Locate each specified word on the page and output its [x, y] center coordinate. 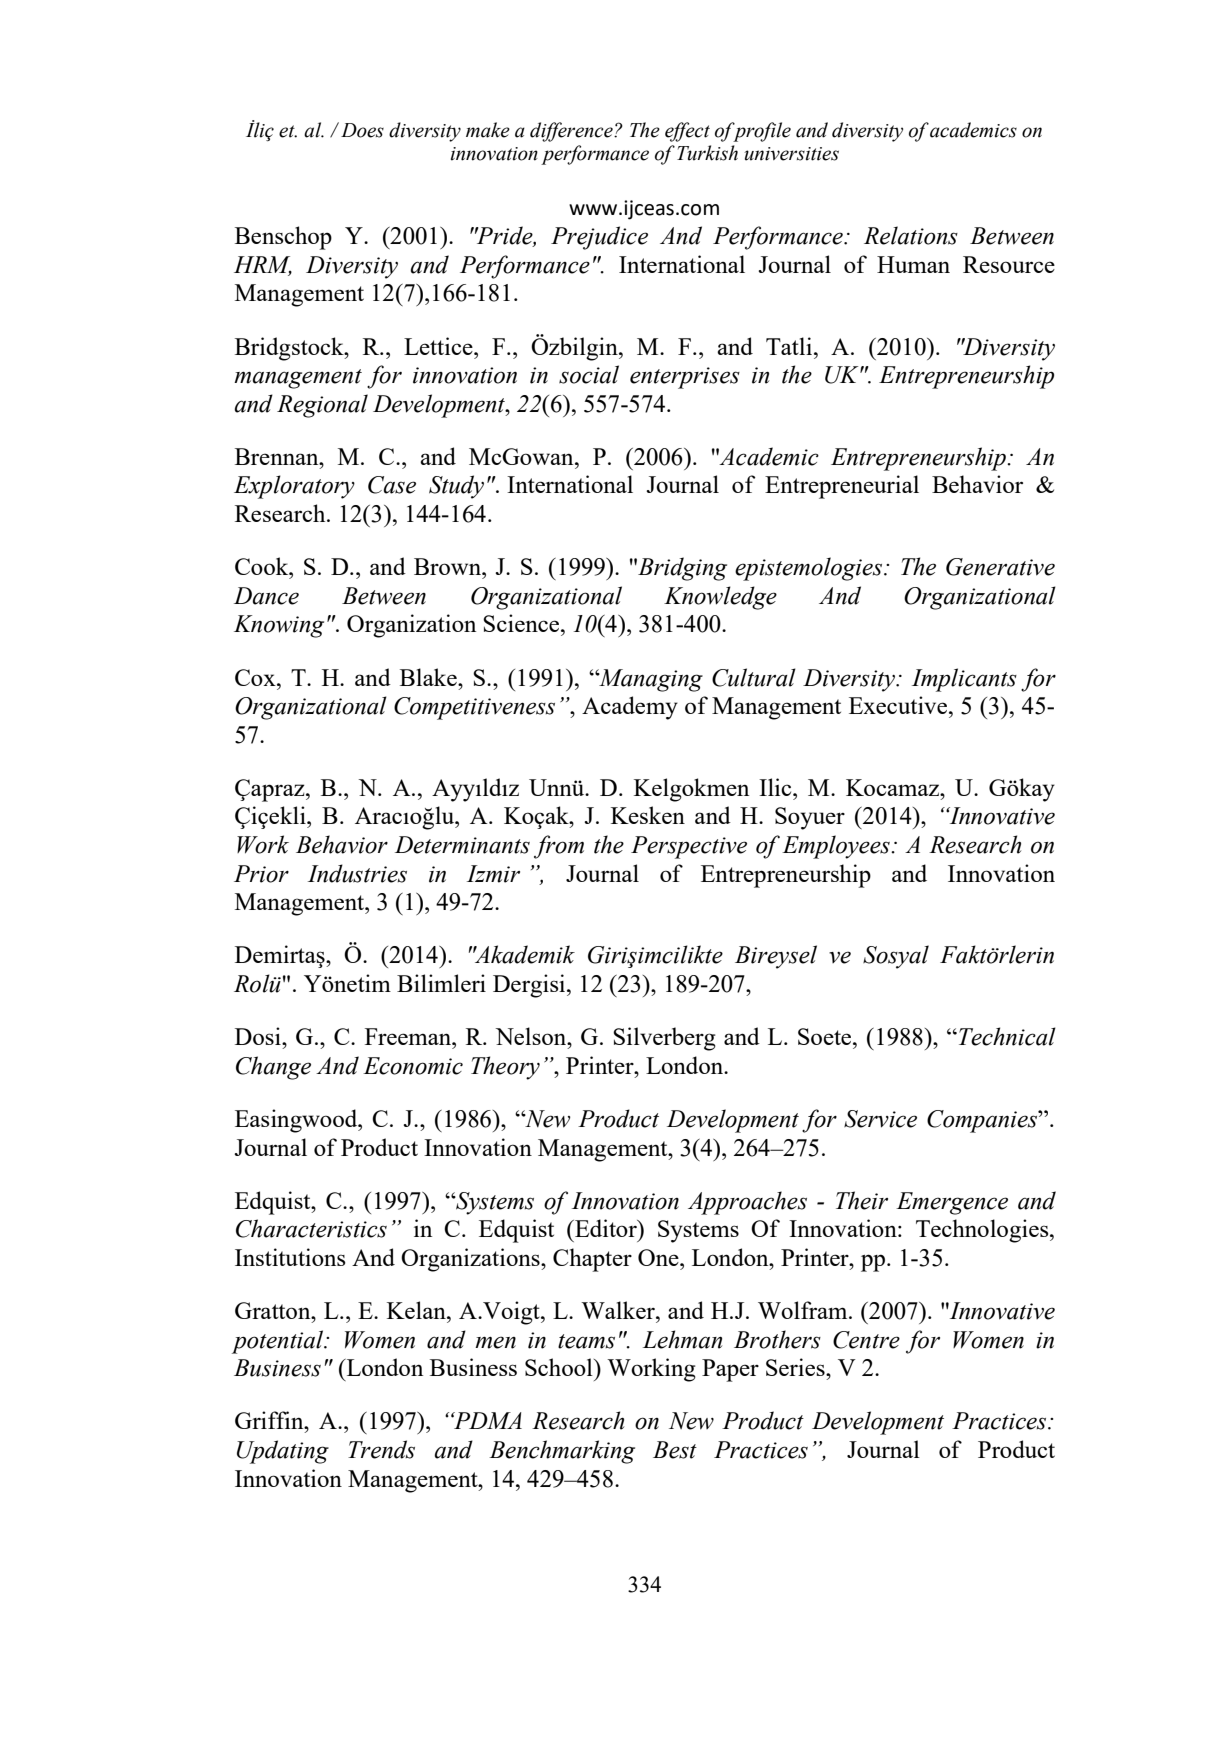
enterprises [685, 378]
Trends [381, 1449]
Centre [866, 1340]
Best [675, 1450]
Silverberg [664, 1039]
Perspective [689, 847]
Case [392, 485]
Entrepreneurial [842, 487]
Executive [899, 705]
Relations [911, 235]
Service [880, 1119]
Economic [413, 1066]
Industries [357, 873]
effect [687, 132]
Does [362, 130]
